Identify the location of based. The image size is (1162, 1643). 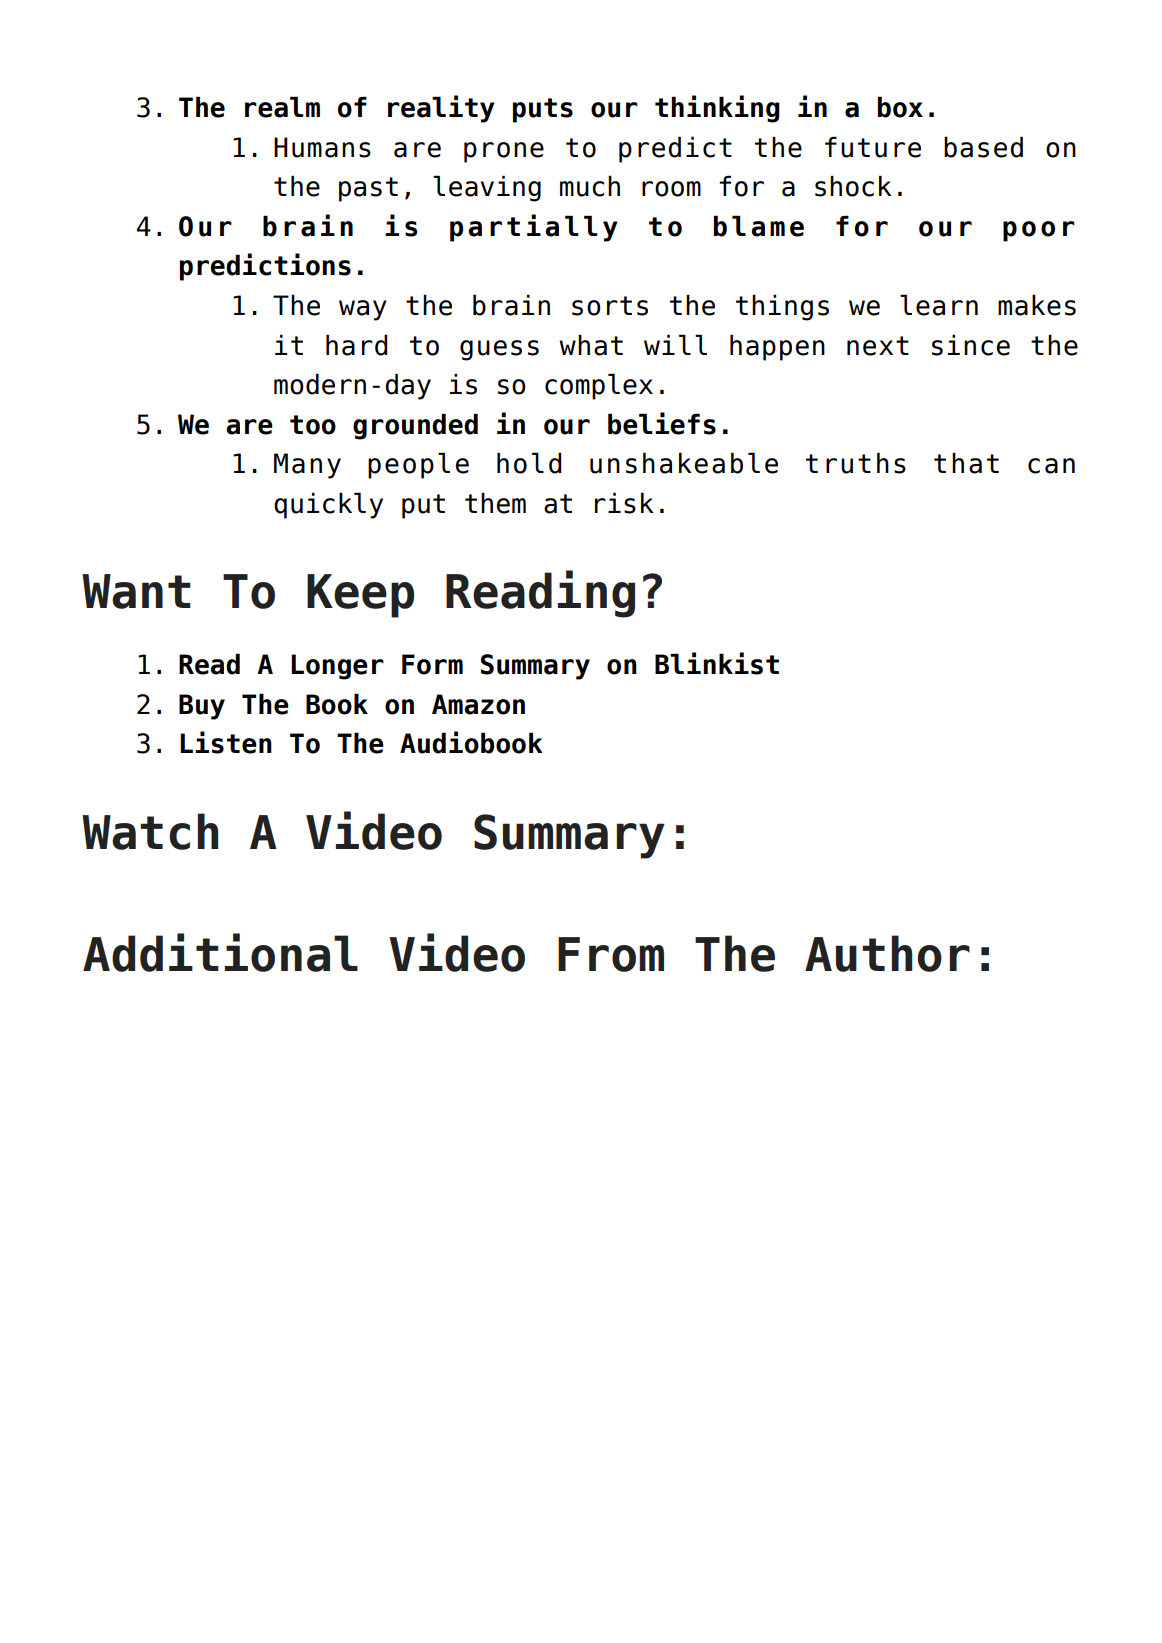
(983, 147).
